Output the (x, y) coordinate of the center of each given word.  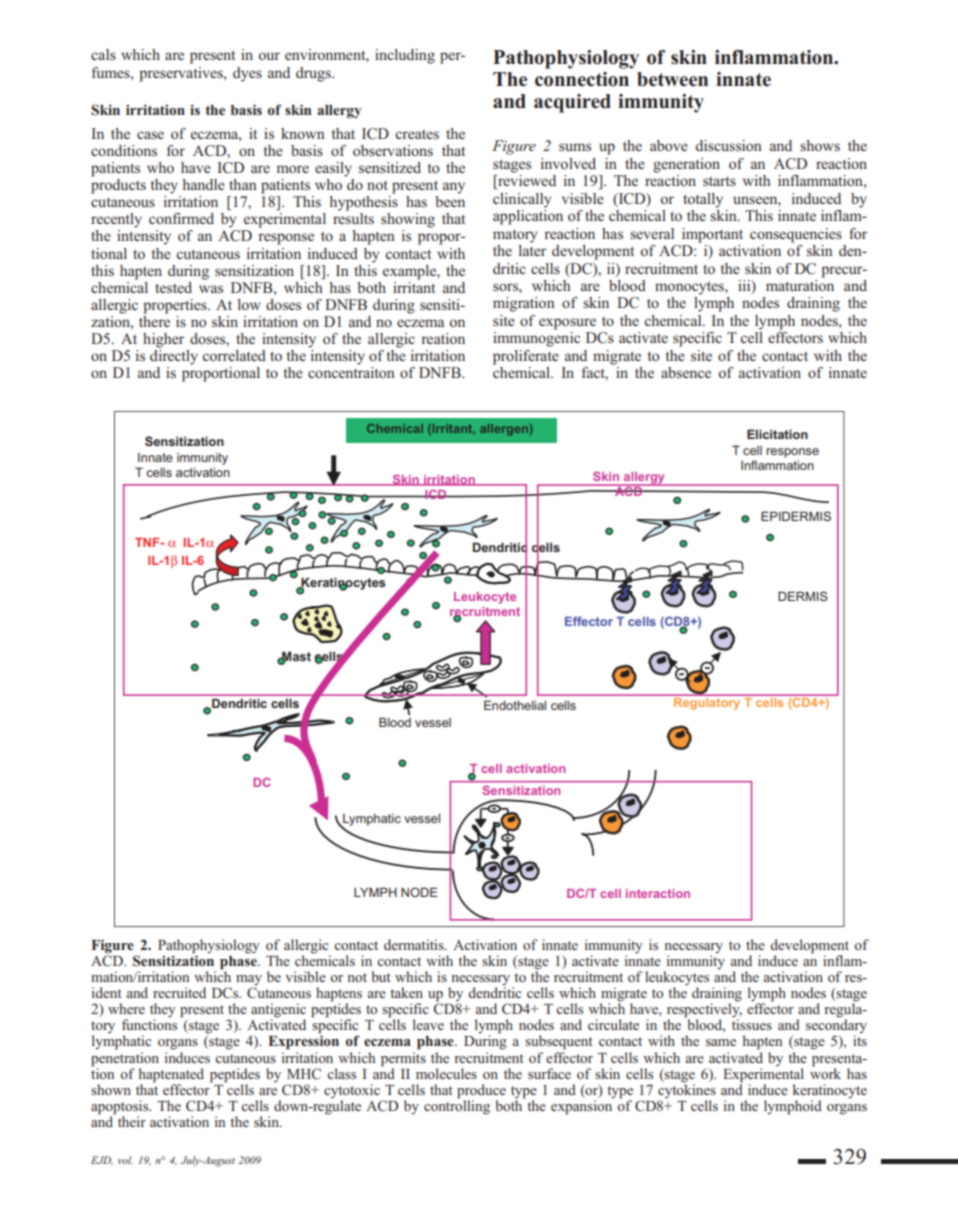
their (132, 1121)
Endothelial (515, 705)
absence (686, 372)
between (672, 79)
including (405, 56)
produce (481, 1091)
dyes (247, 74)
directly (174, 357)
